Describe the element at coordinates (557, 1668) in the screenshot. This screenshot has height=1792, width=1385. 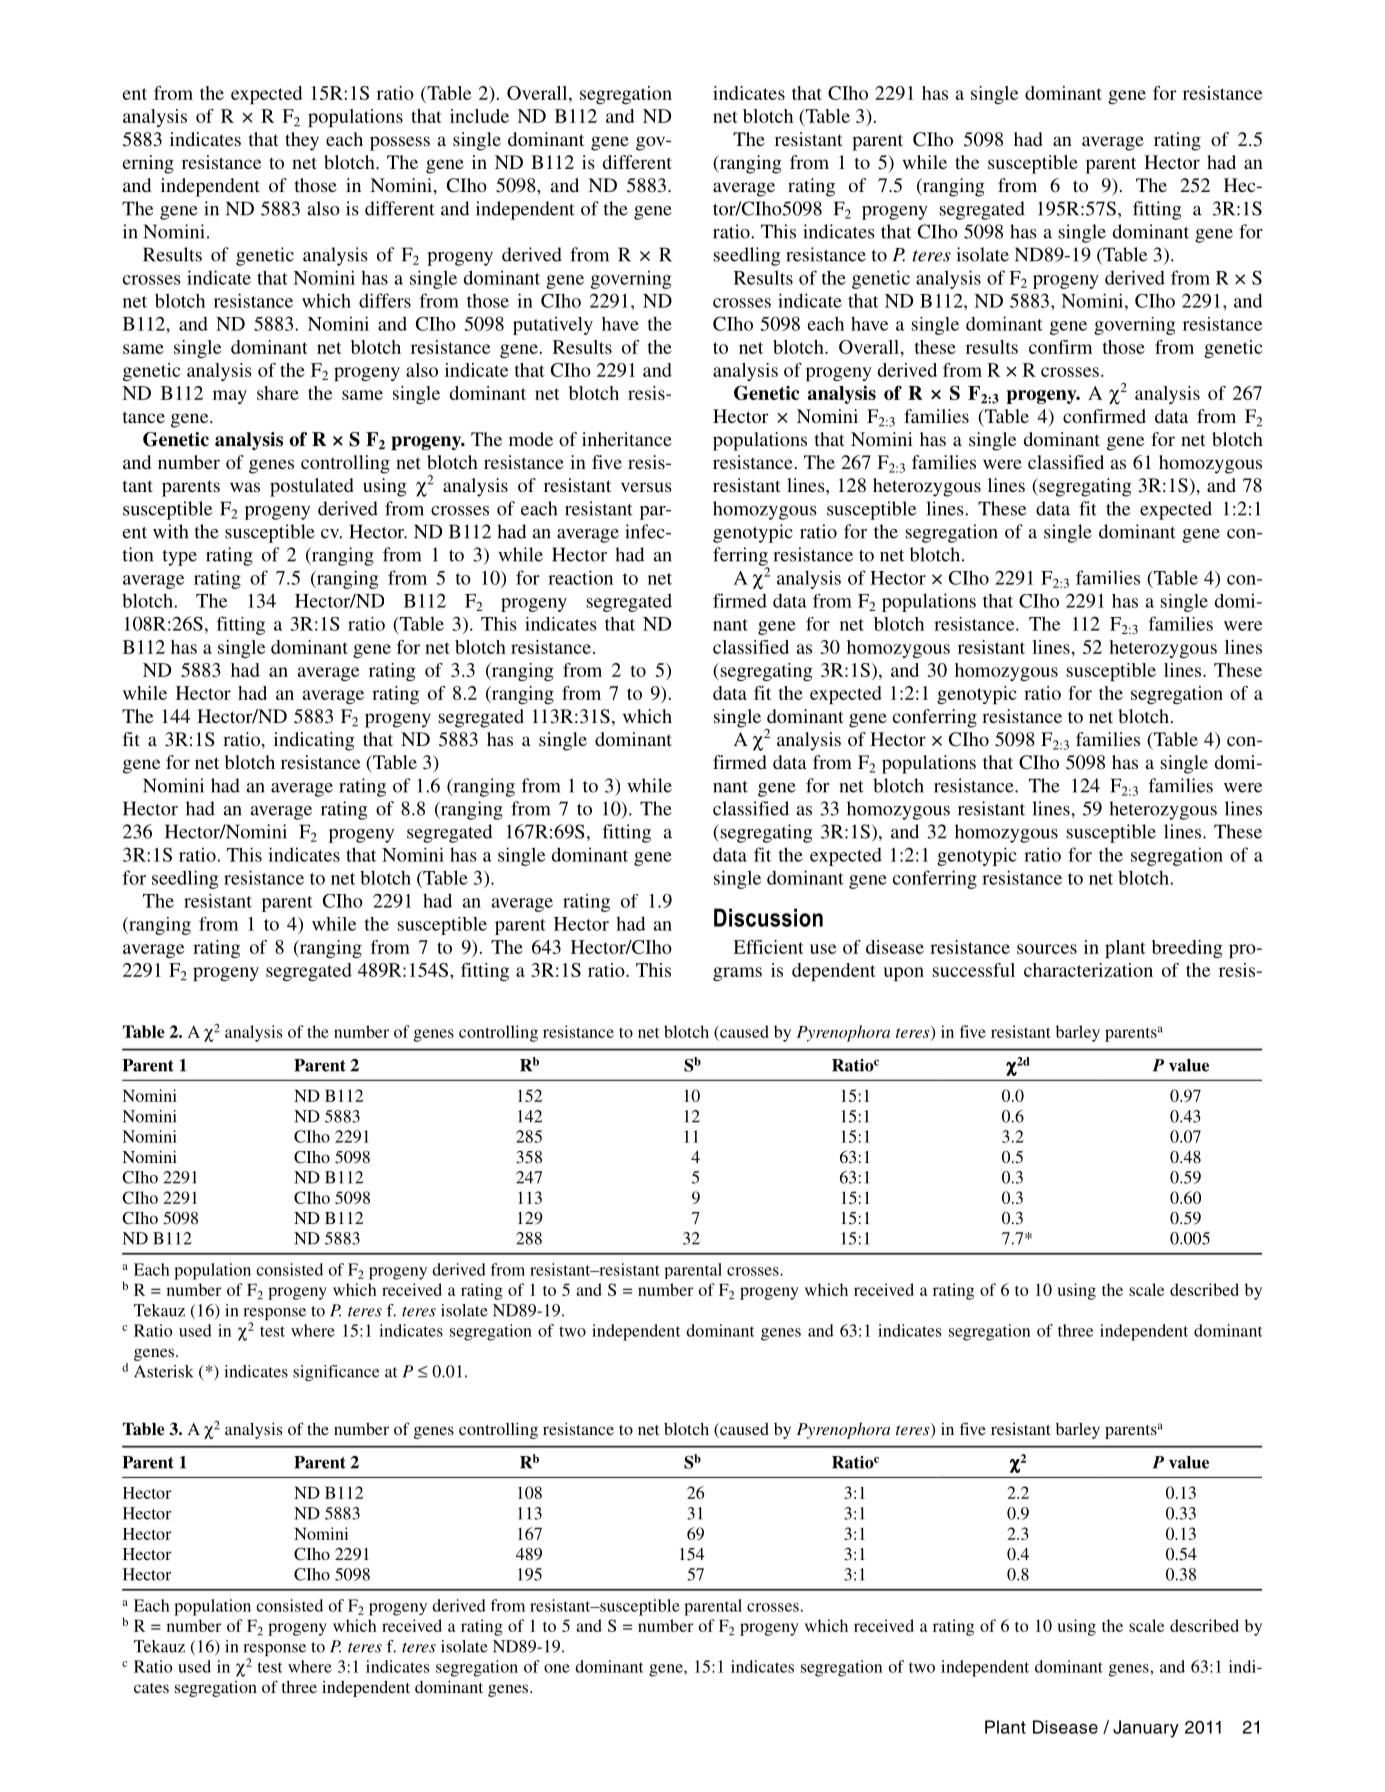
I see `one` at that location.
